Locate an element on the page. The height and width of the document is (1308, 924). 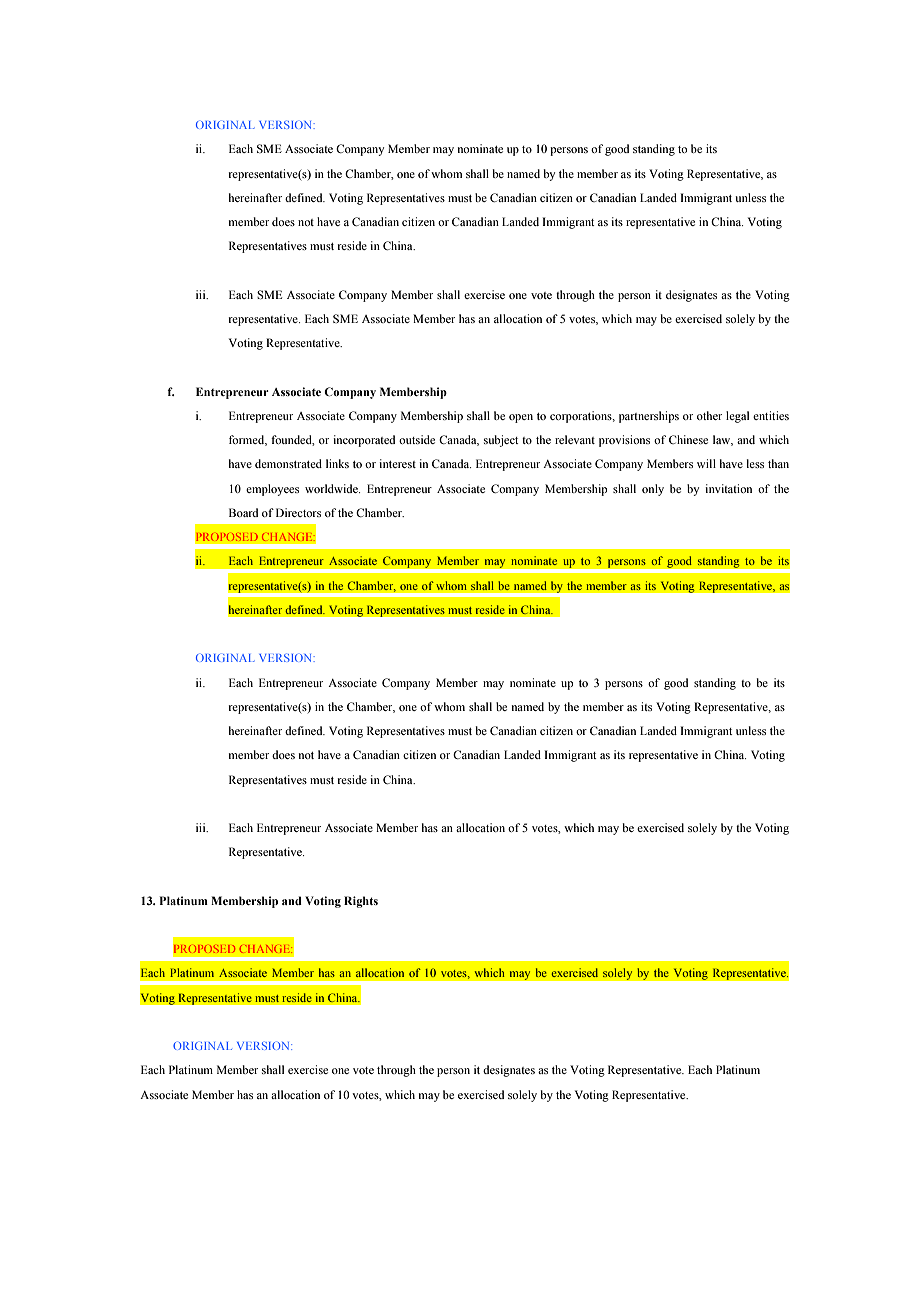
Directors is located at coordinates (298, 512).
